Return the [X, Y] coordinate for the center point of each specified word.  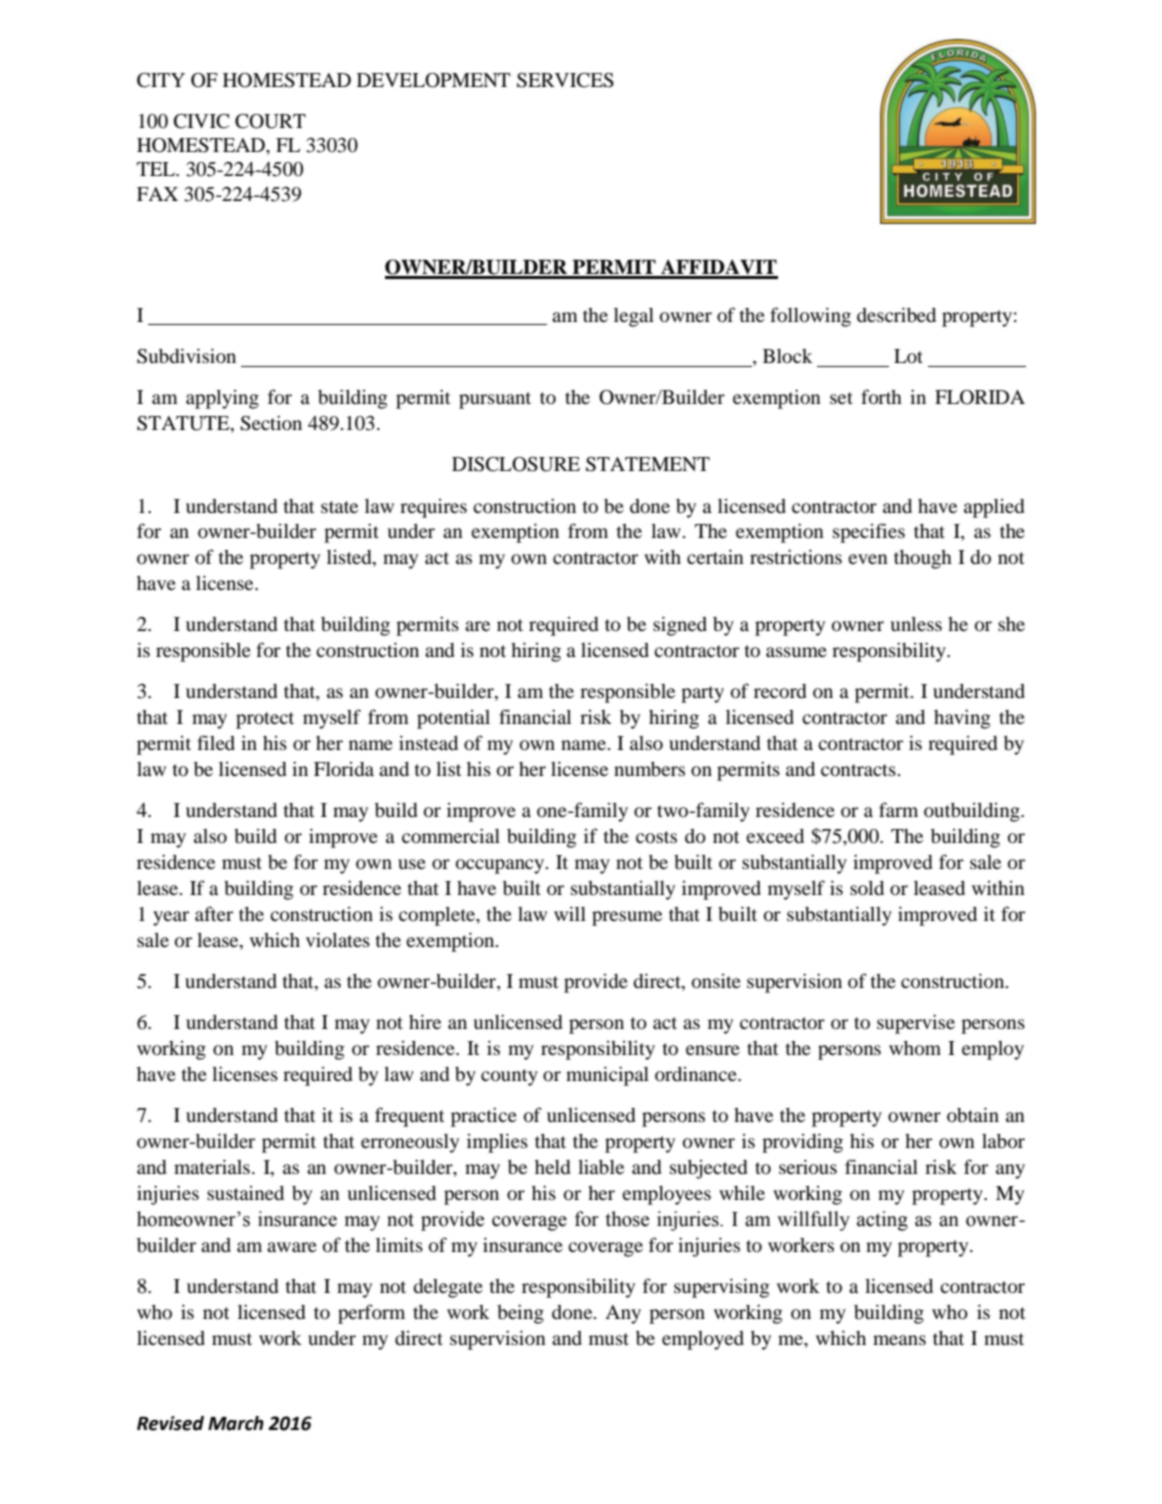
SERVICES [565, 80]
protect [265, 720]
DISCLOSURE [516, 464]
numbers [649, 769]
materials [212, 1166]
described [896, 314]
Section [271, 423]
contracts [859, 770]
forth [881, 397]
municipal [607, 1076]
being [520, 1314]
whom [915, 1048]
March [236, 1423]
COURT [270, 121]
